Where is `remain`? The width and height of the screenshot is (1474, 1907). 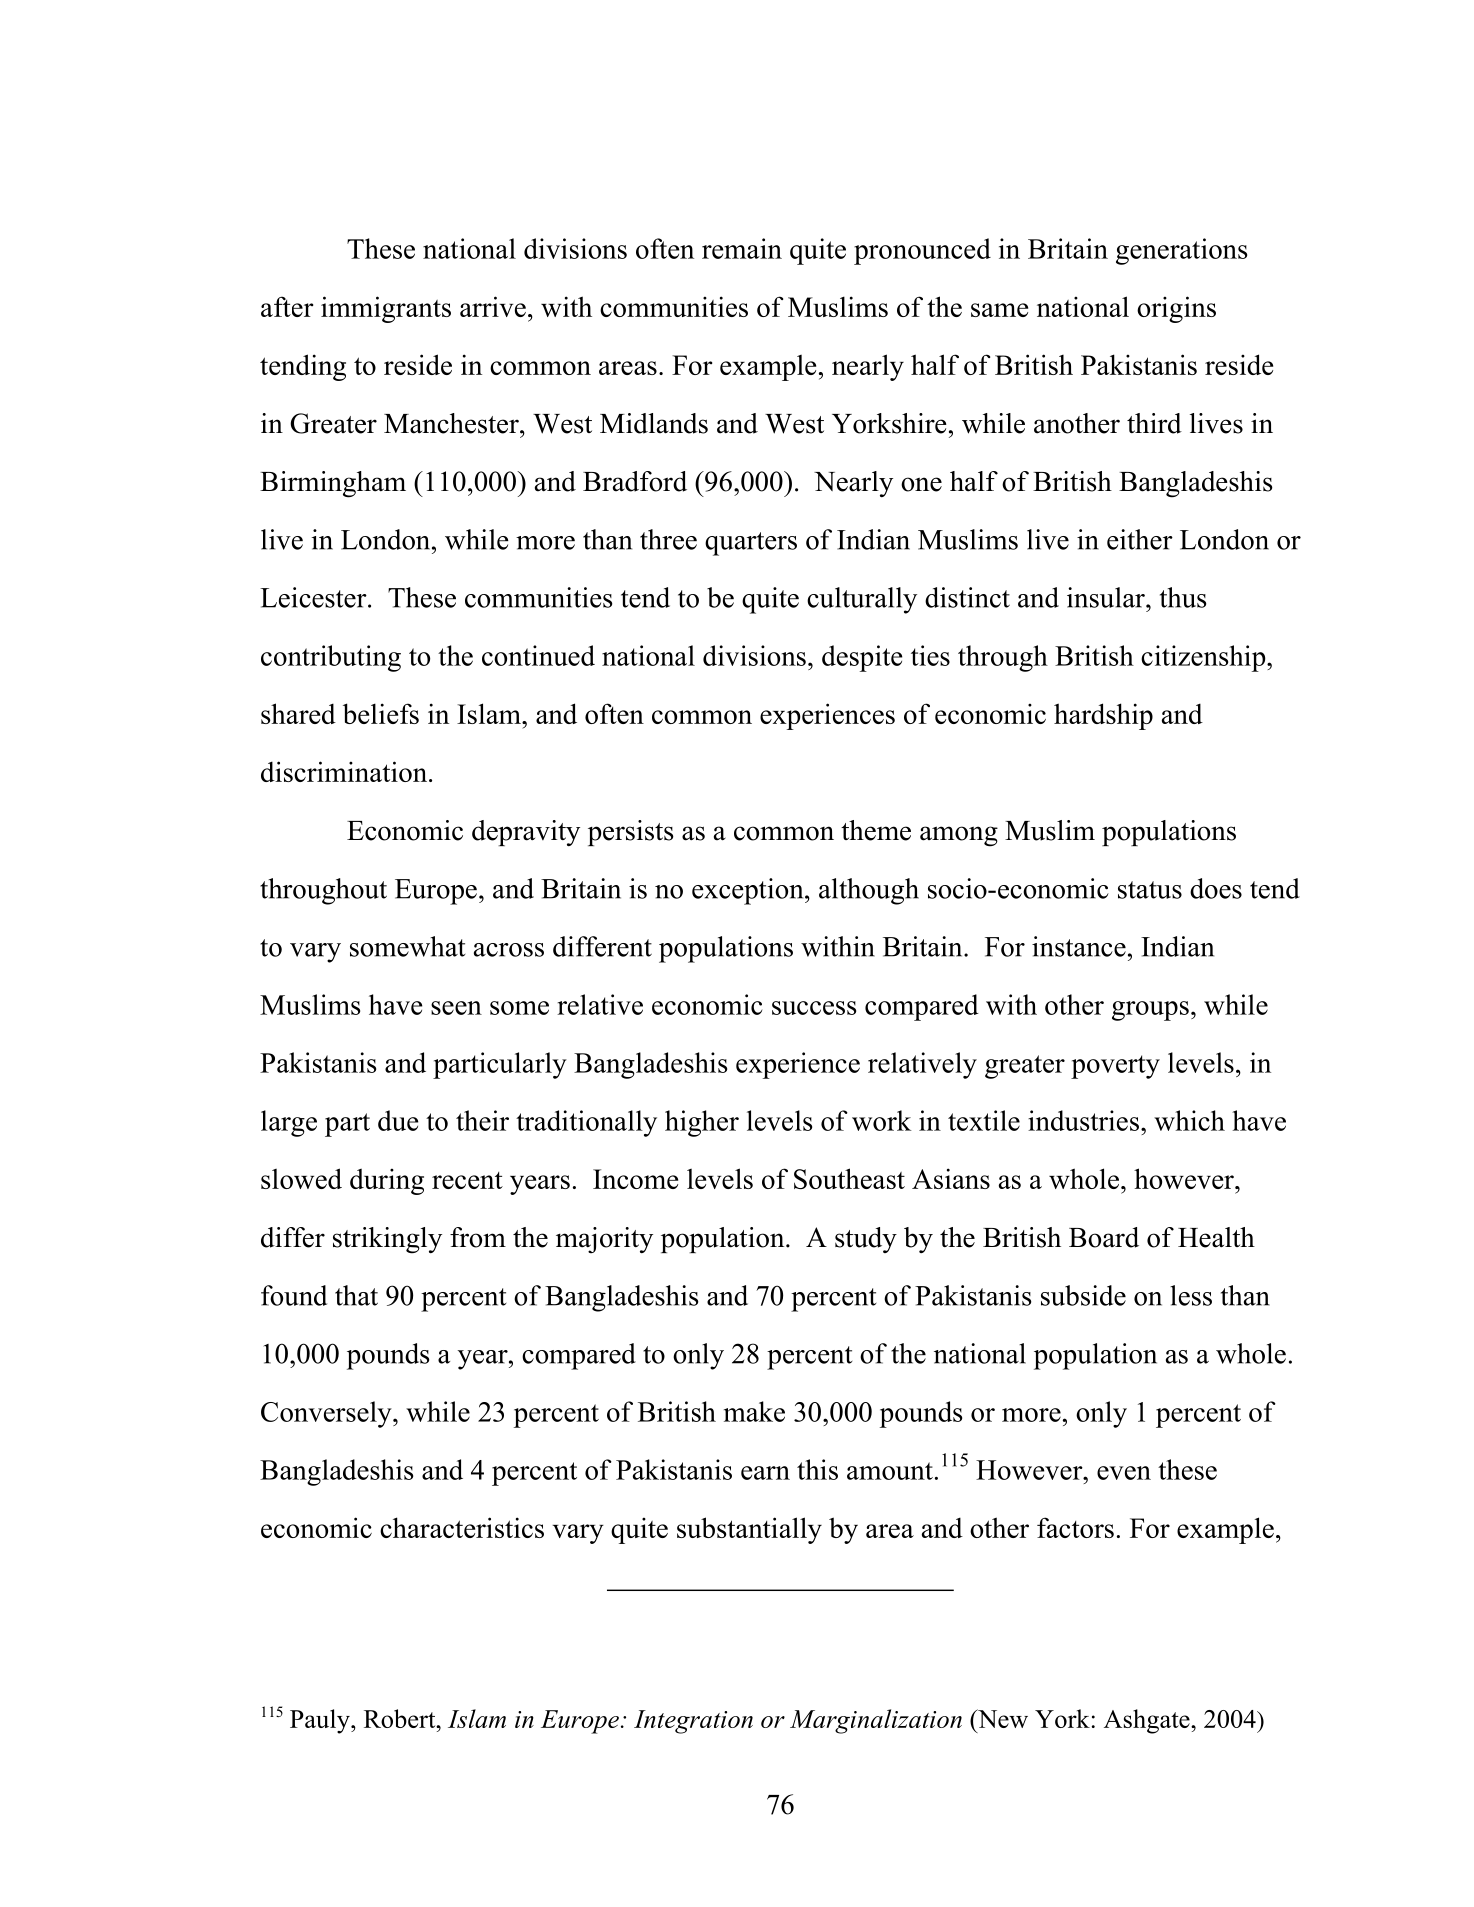
remain is located at coordinates (742, 248).
